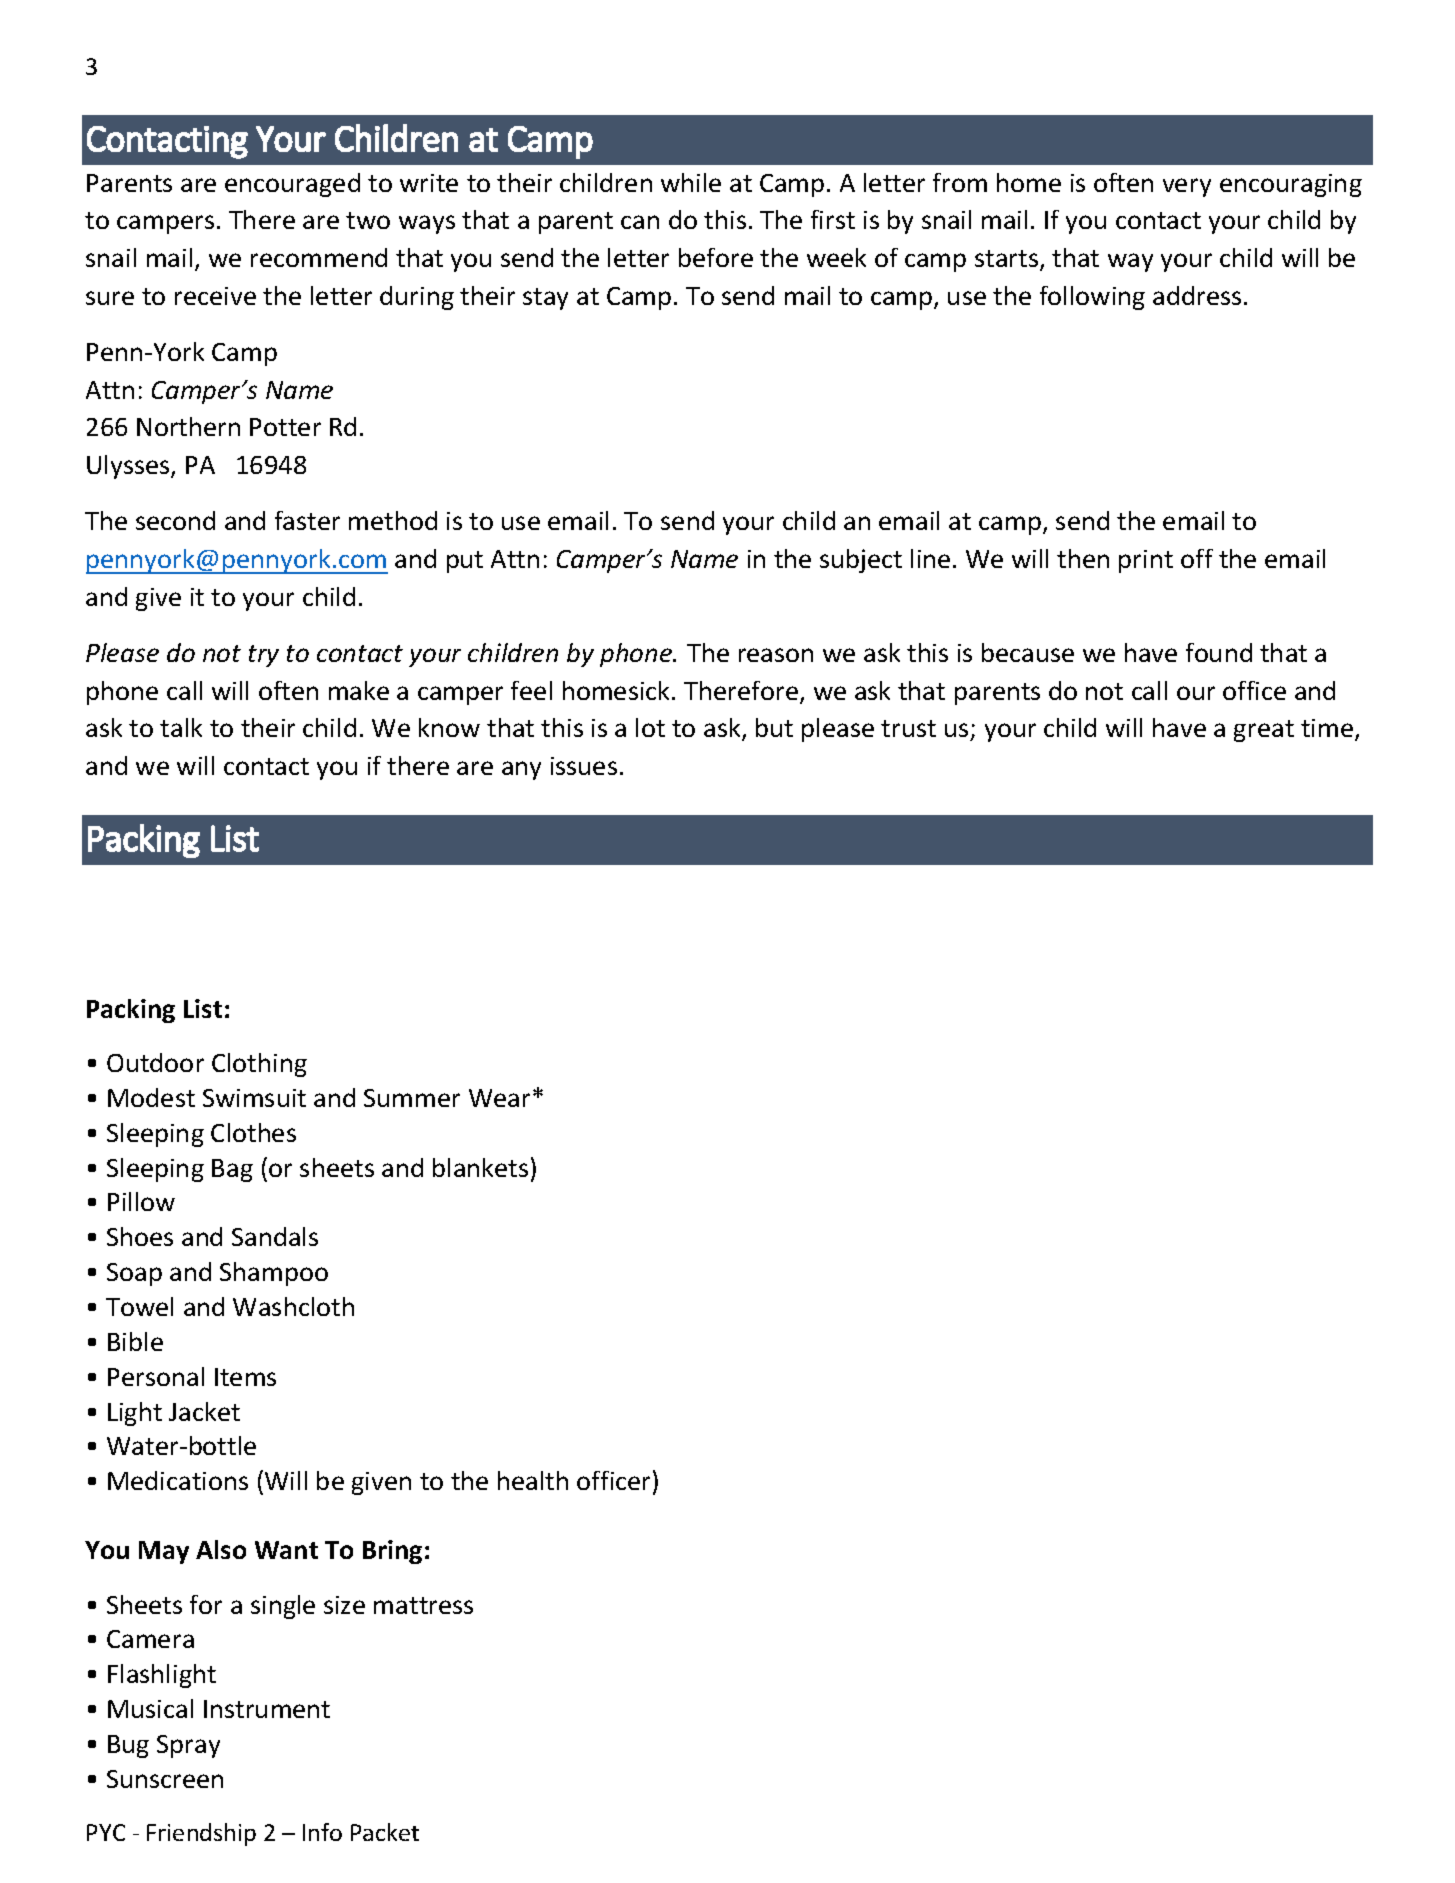  What do you see at coordinates (1187, 187) in the screenshot?
I see `very` at bounding box center [1187, 187].
